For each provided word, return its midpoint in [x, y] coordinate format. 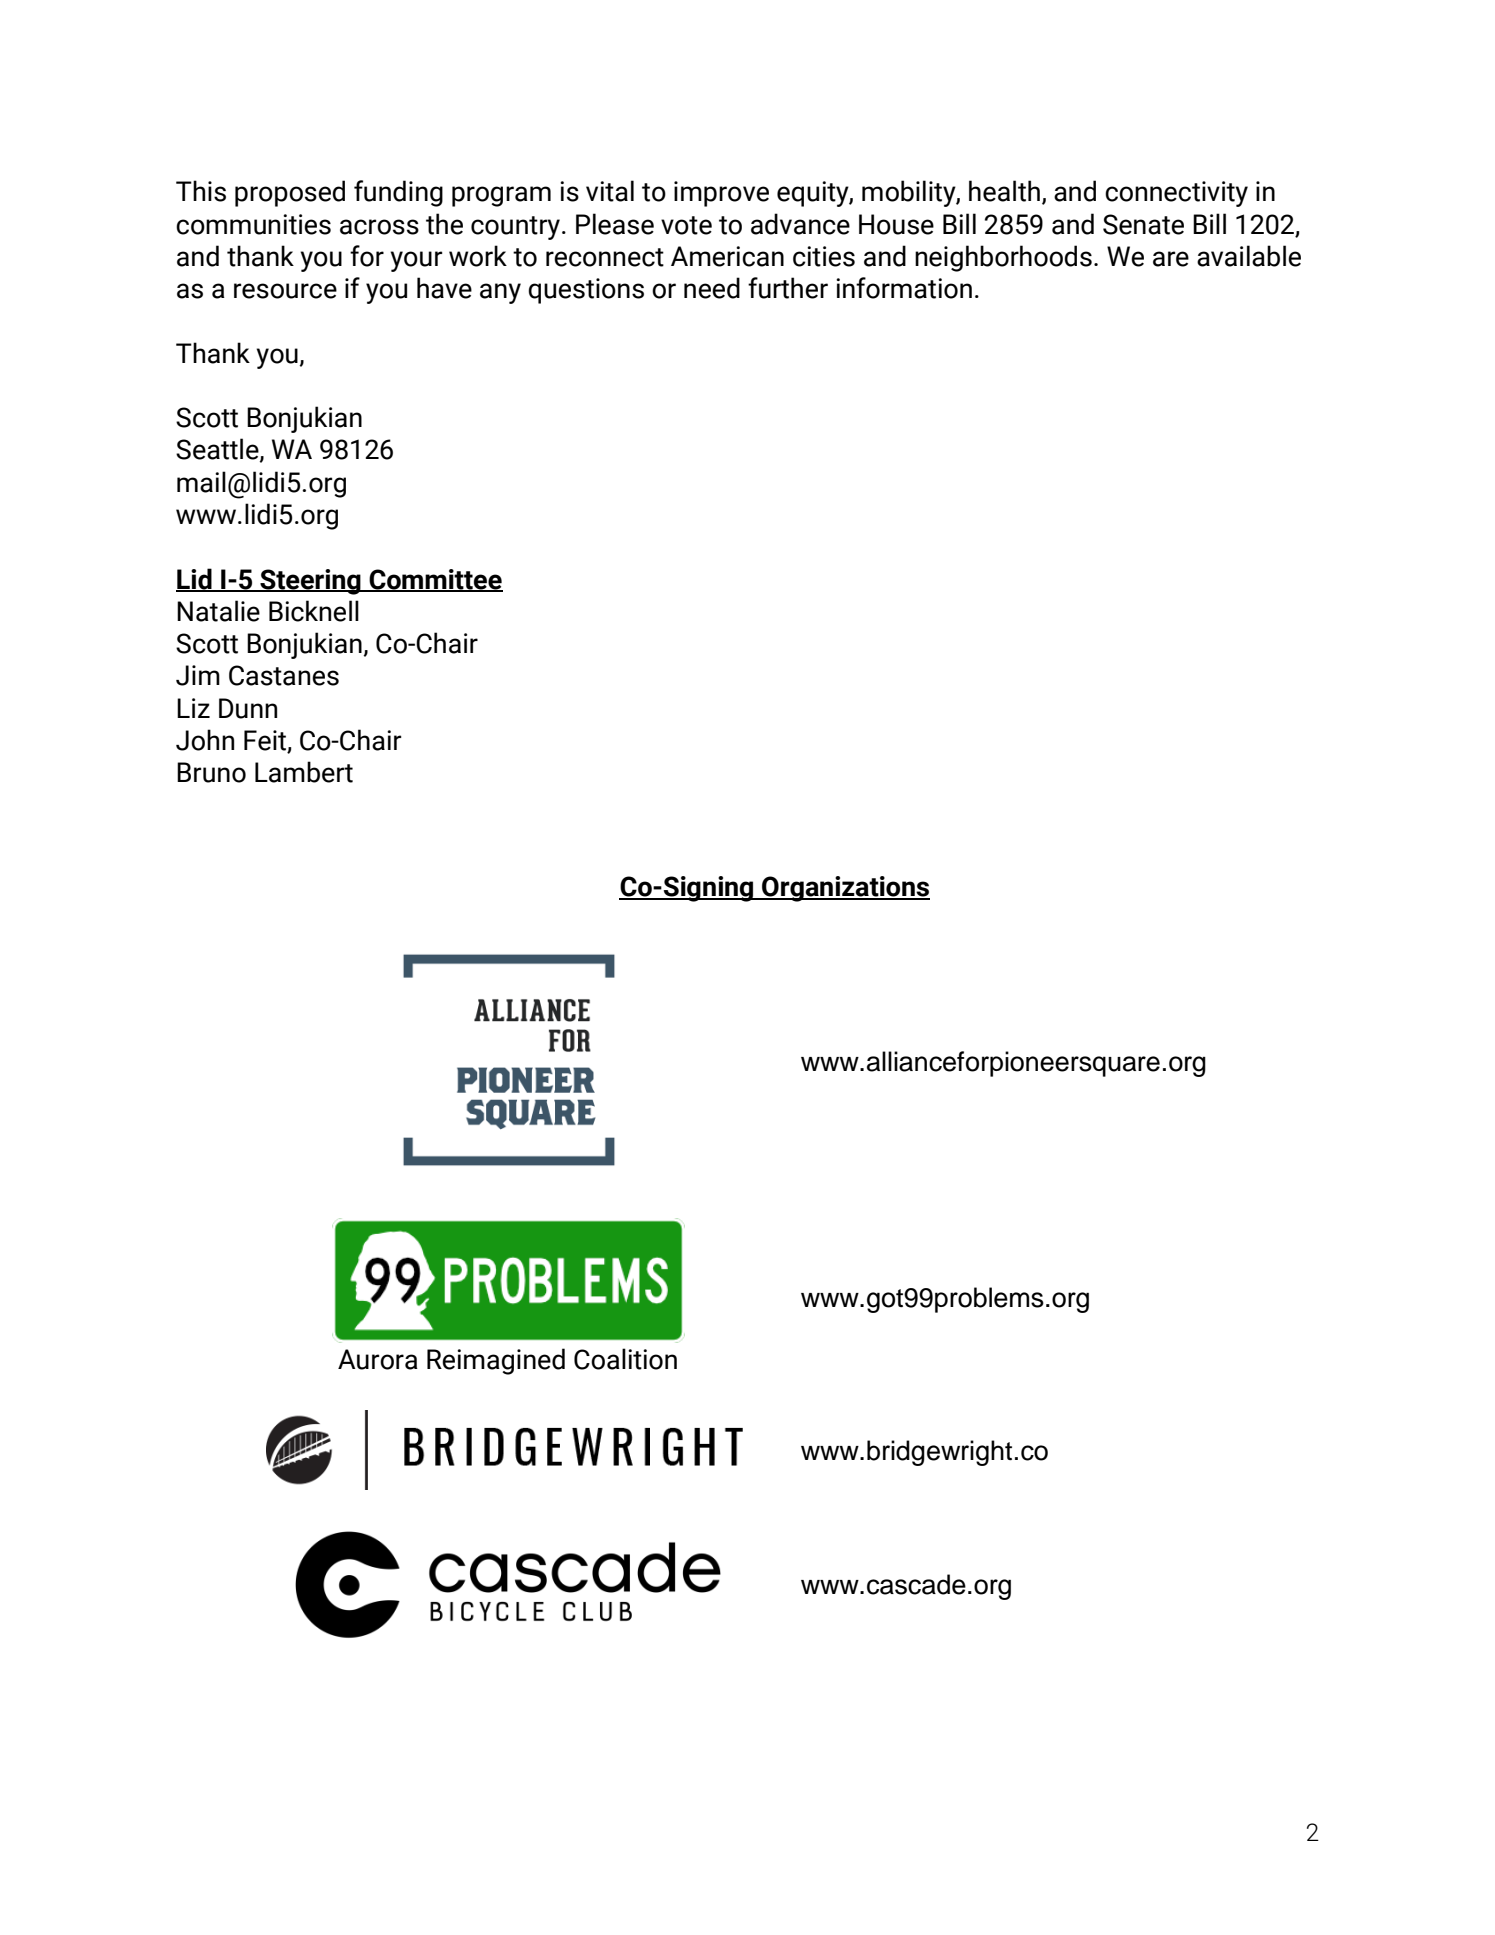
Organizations [845, 889]
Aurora [378, 1359]
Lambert [304, 772]
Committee [435, 580]
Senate [1143, 224]
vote [686, 225]
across [379, 227]
